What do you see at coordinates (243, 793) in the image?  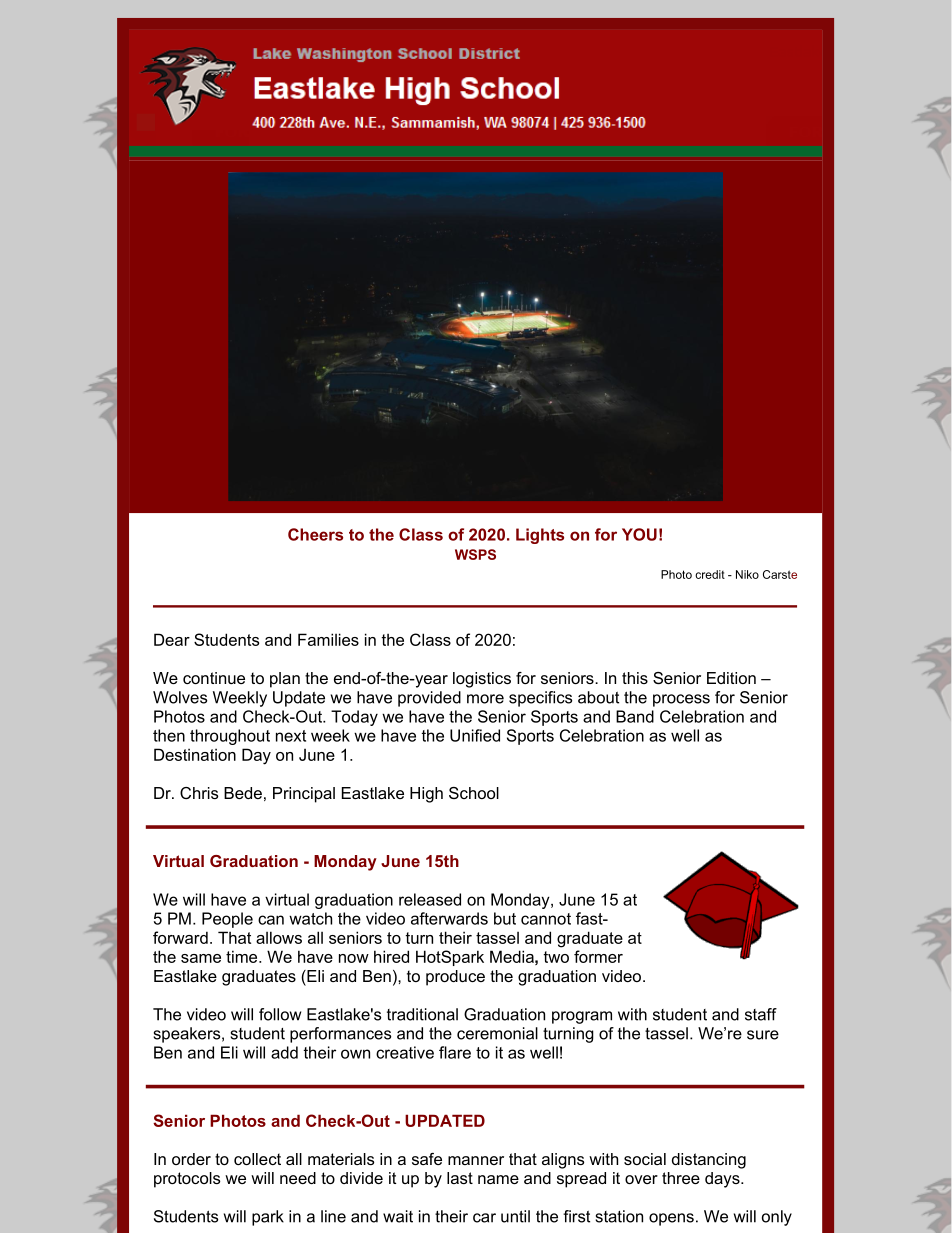 I see `Bede` at bounding box center [243, 793].
